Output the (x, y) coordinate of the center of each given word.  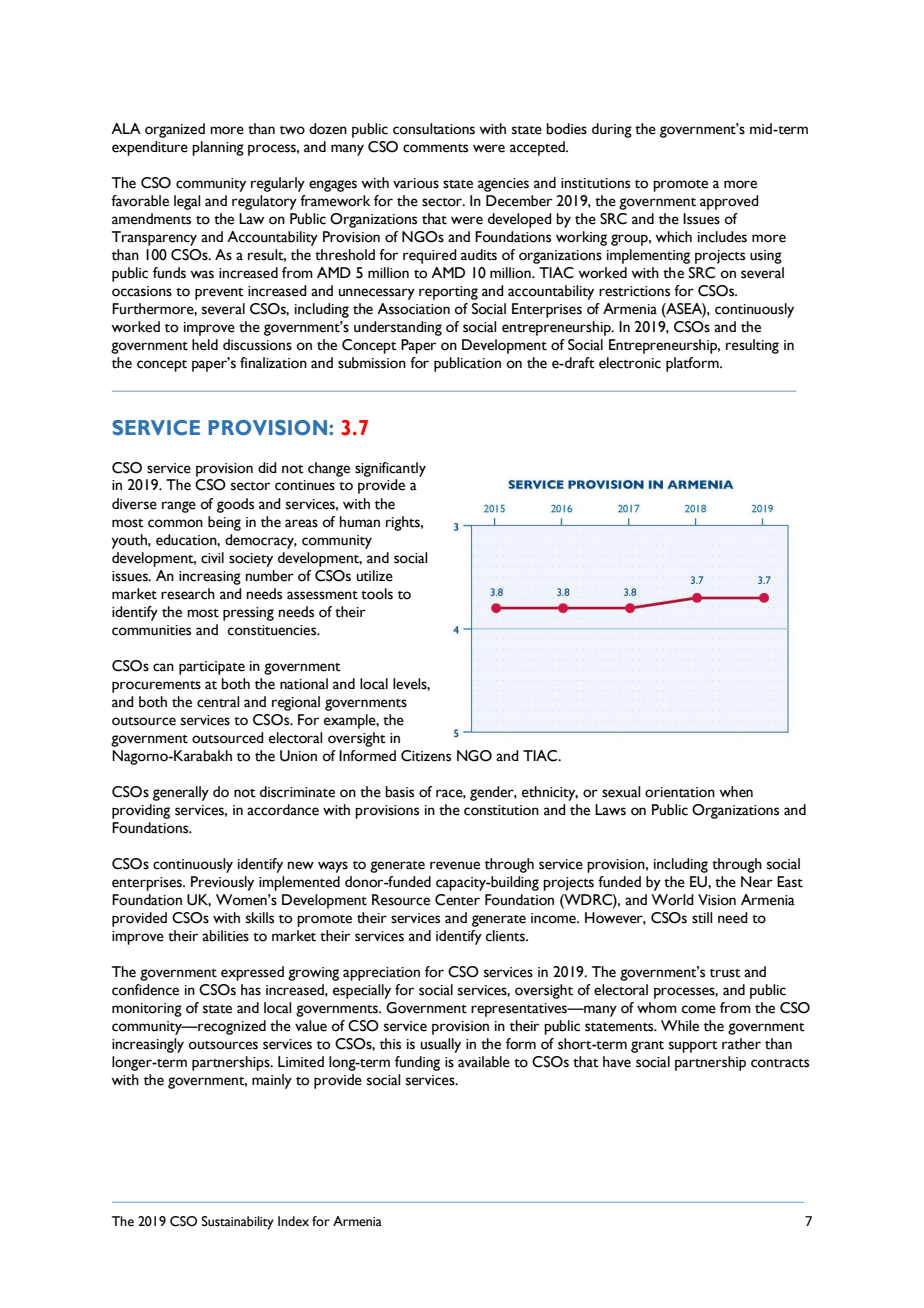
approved (729, 202)
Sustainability (238, 1223)
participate (212, 668)
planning (218, 148)
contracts (780, 1063)
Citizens (426, 756)
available (484, 1062)
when (736, 792)
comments (435, 148)
